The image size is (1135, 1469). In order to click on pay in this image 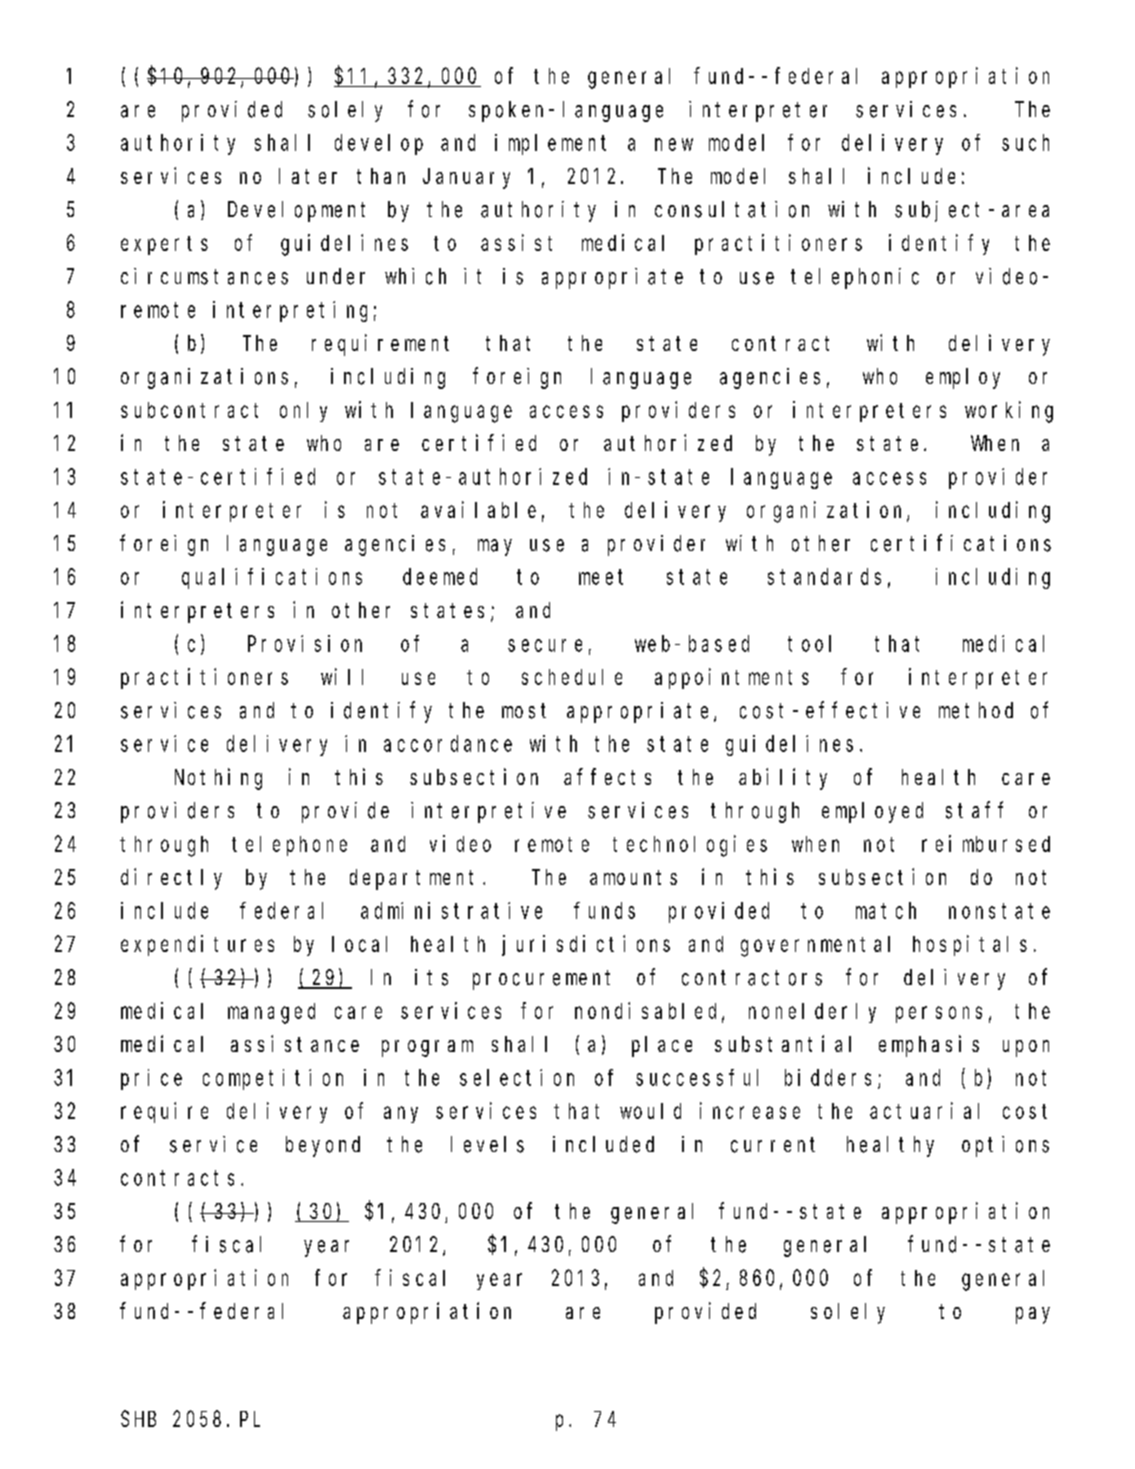, I will do `click(1033, 1315)`.
